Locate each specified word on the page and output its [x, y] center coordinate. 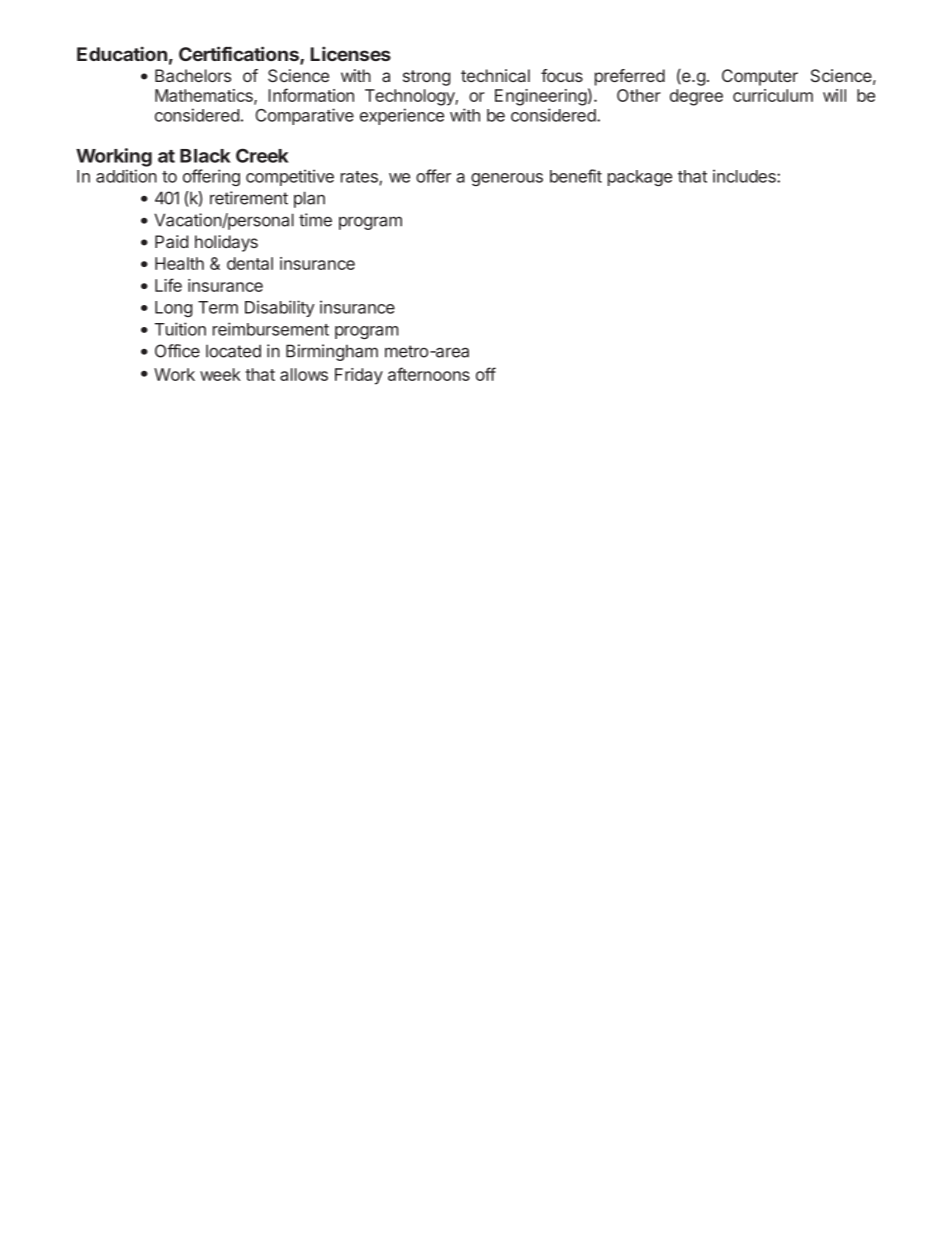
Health [179, 263]
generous [507, 179]
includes [745, 176]
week [220, 374]
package [640, 178]
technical [495, 75]
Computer [760, 77]
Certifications [240, 55]
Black [205, 156]
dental [250, 263]
